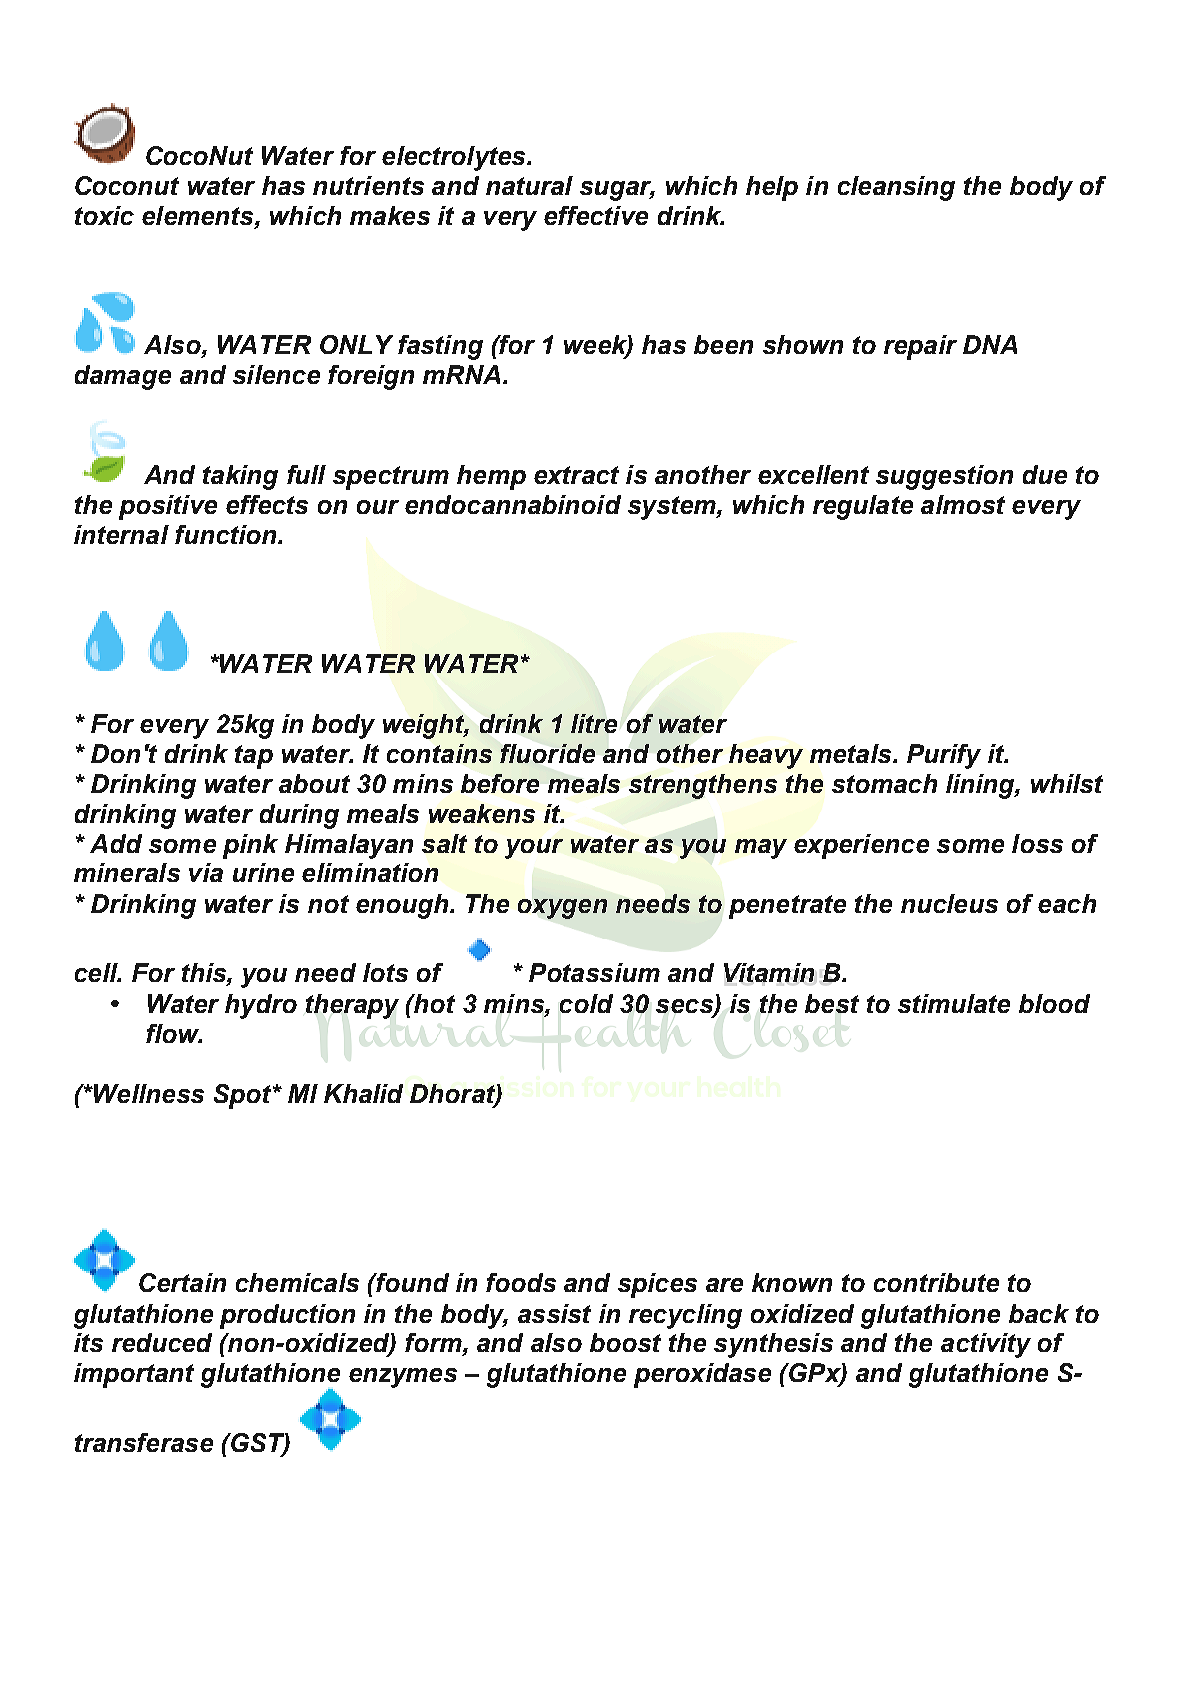 The width and height of the screenshot is (1191, 1685). Describe the element at coordinates (944, 756) in the screenshot. I see `Purify` at that location.
